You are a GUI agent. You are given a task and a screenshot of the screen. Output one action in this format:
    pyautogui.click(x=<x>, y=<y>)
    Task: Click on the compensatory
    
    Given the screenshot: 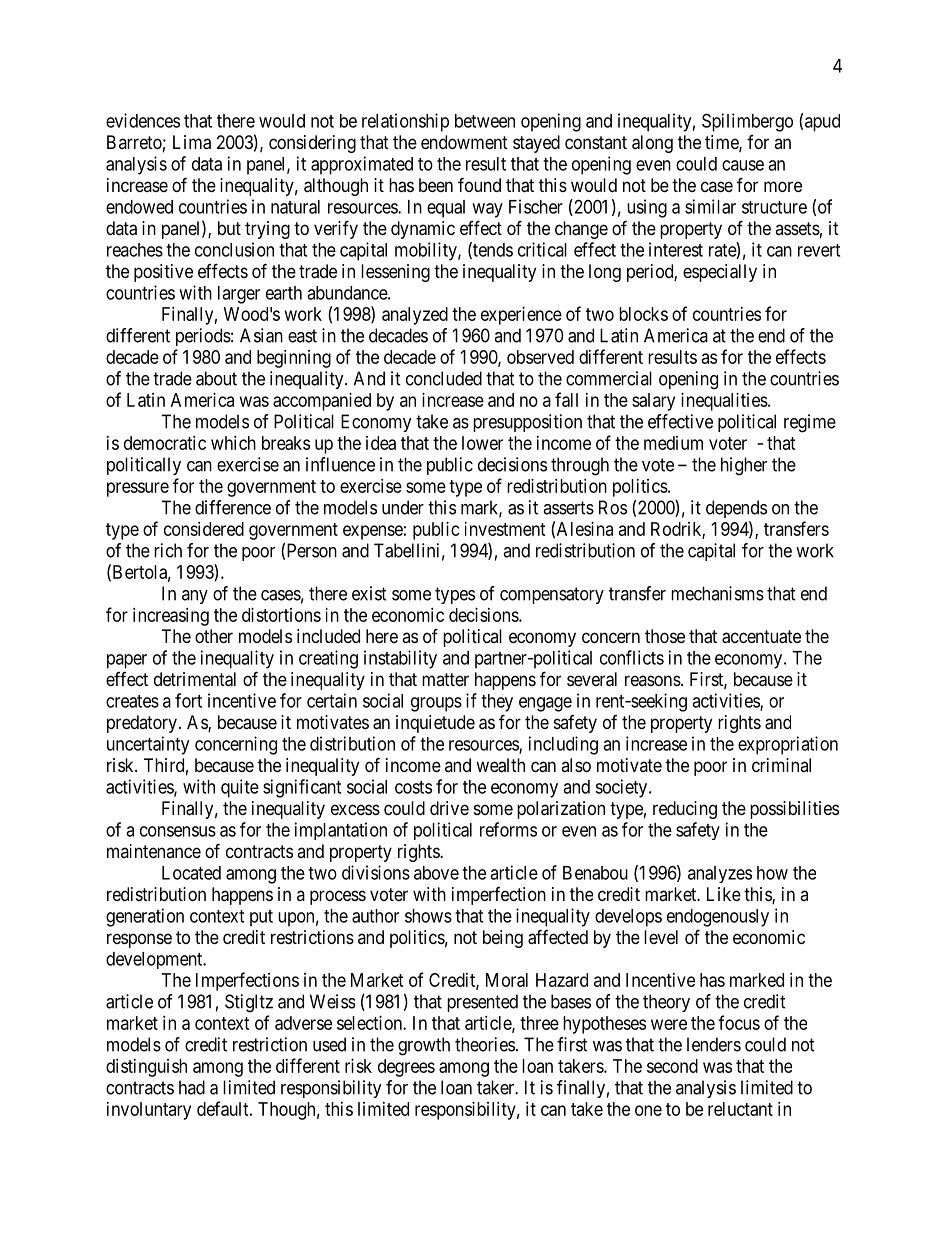 What is the action you would take?
    pyautogui.click(x=552, y=595)
